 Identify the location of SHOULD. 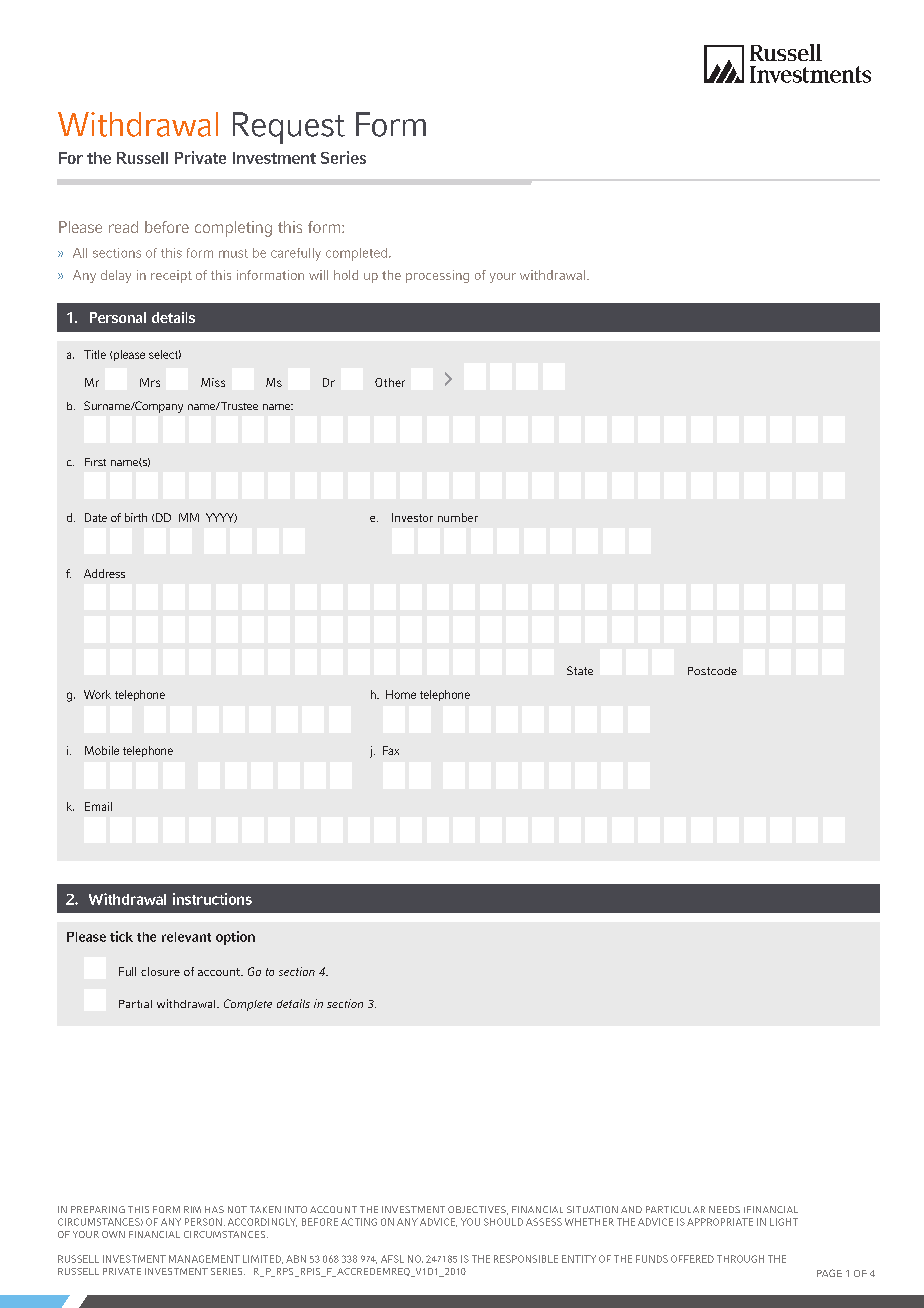
(503, 1222).
